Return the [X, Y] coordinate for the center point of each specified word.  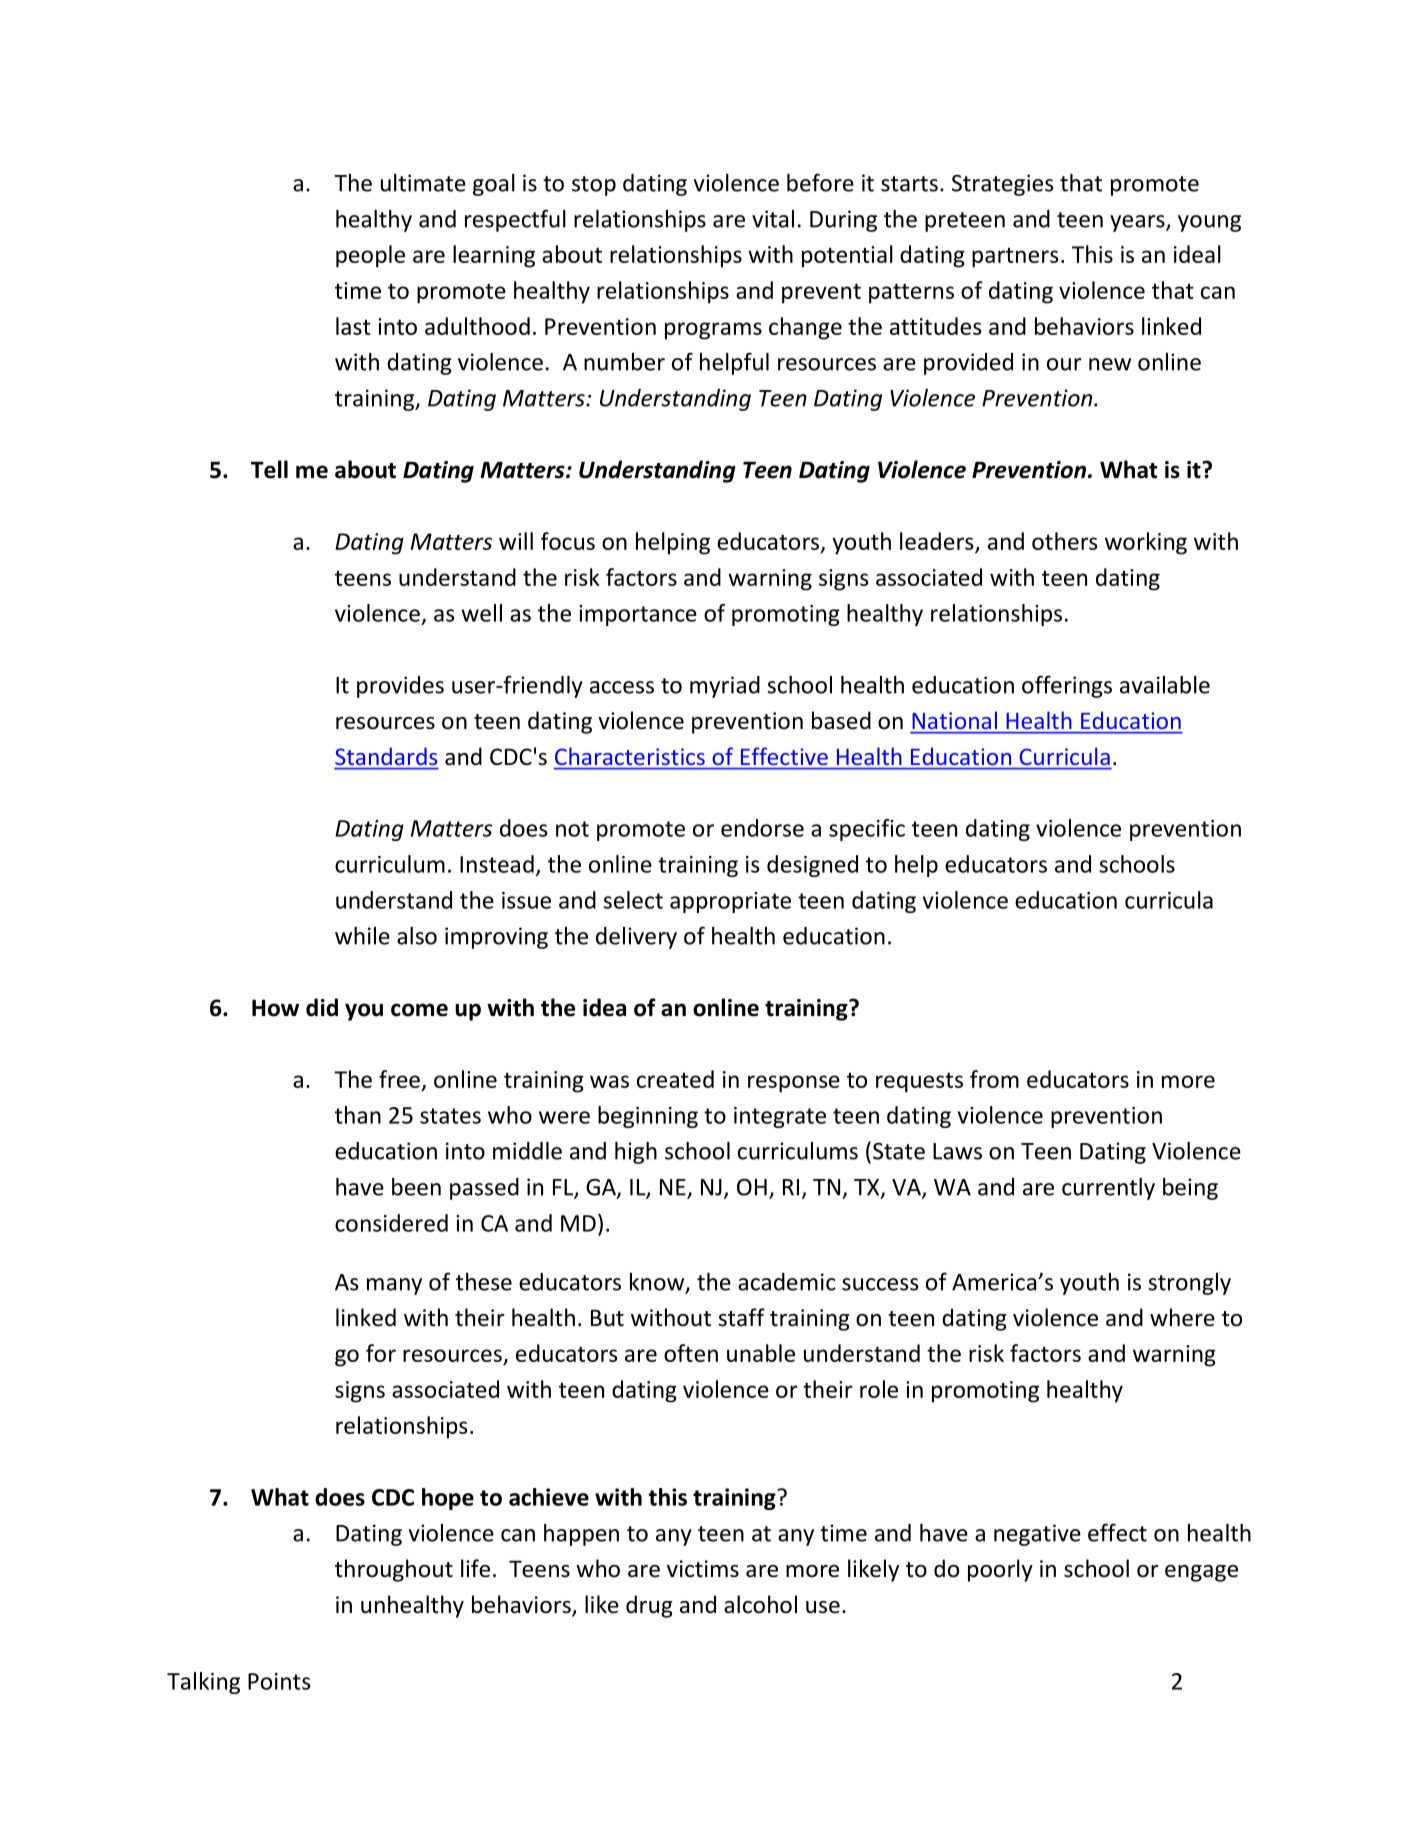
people [370, 256]
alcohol [760, 1604]
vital [773, 219]
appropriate [730, 902]
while [362, 936]
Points [279, 1681]
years [1138, 223]
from [994, 1079]
